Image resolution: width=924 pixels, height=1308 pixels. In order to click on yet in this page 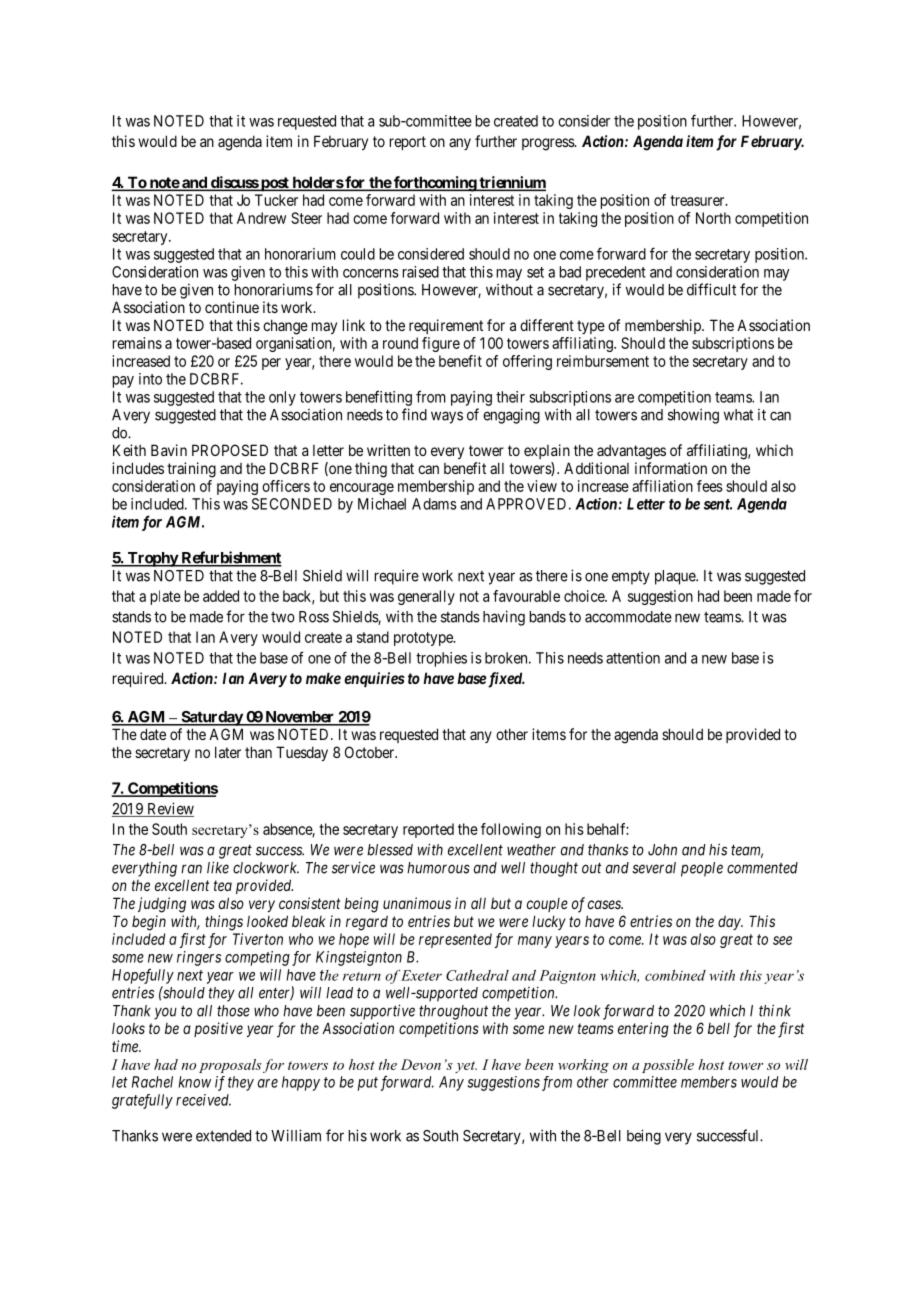, I will do `click(466, 1067)`.
